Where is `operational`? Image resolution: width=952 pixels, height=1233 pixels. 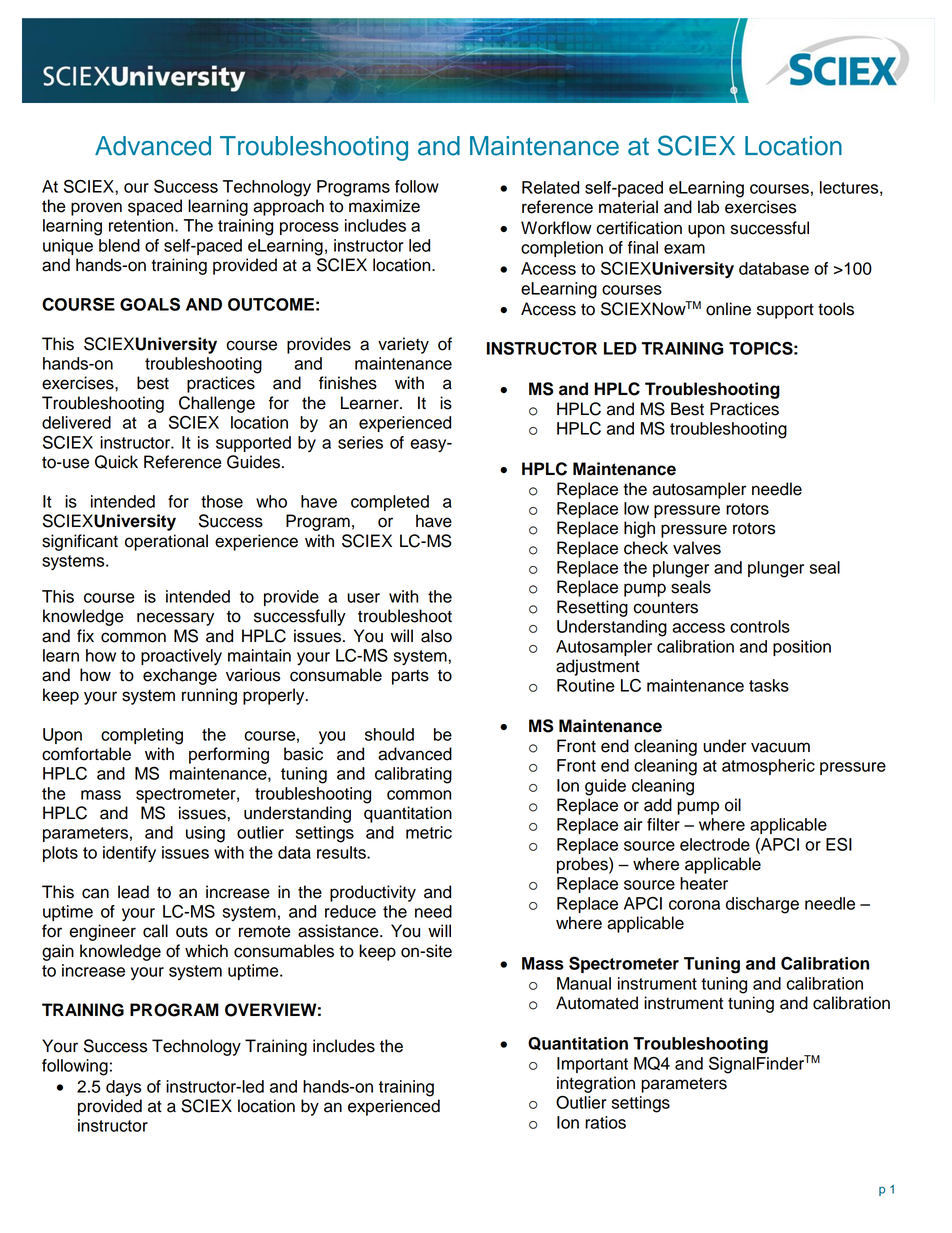 operational is located at coordinates (166, 542).
